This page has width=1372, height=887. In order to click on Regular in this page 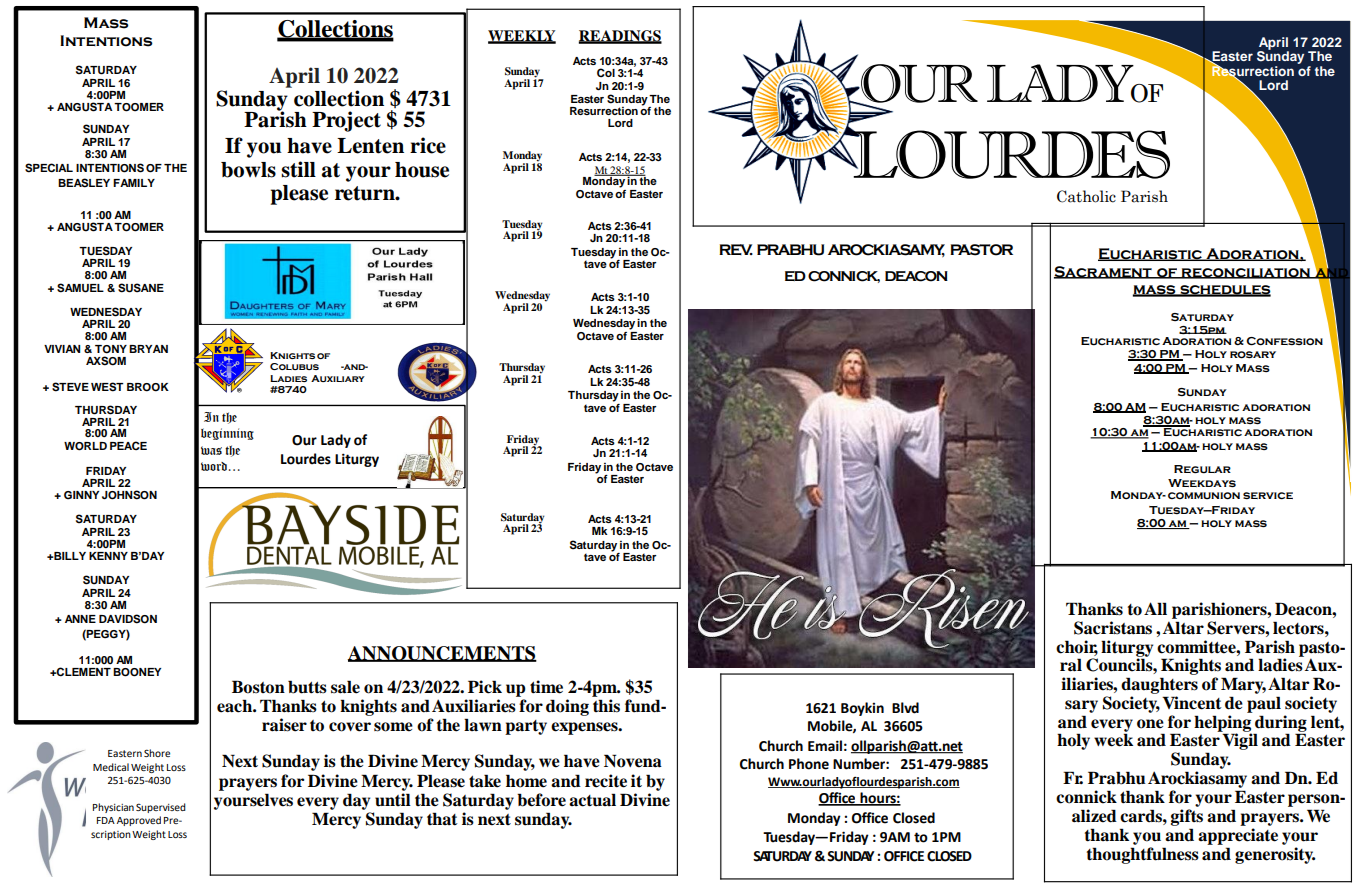, I will do `click(1202, 469)`.
